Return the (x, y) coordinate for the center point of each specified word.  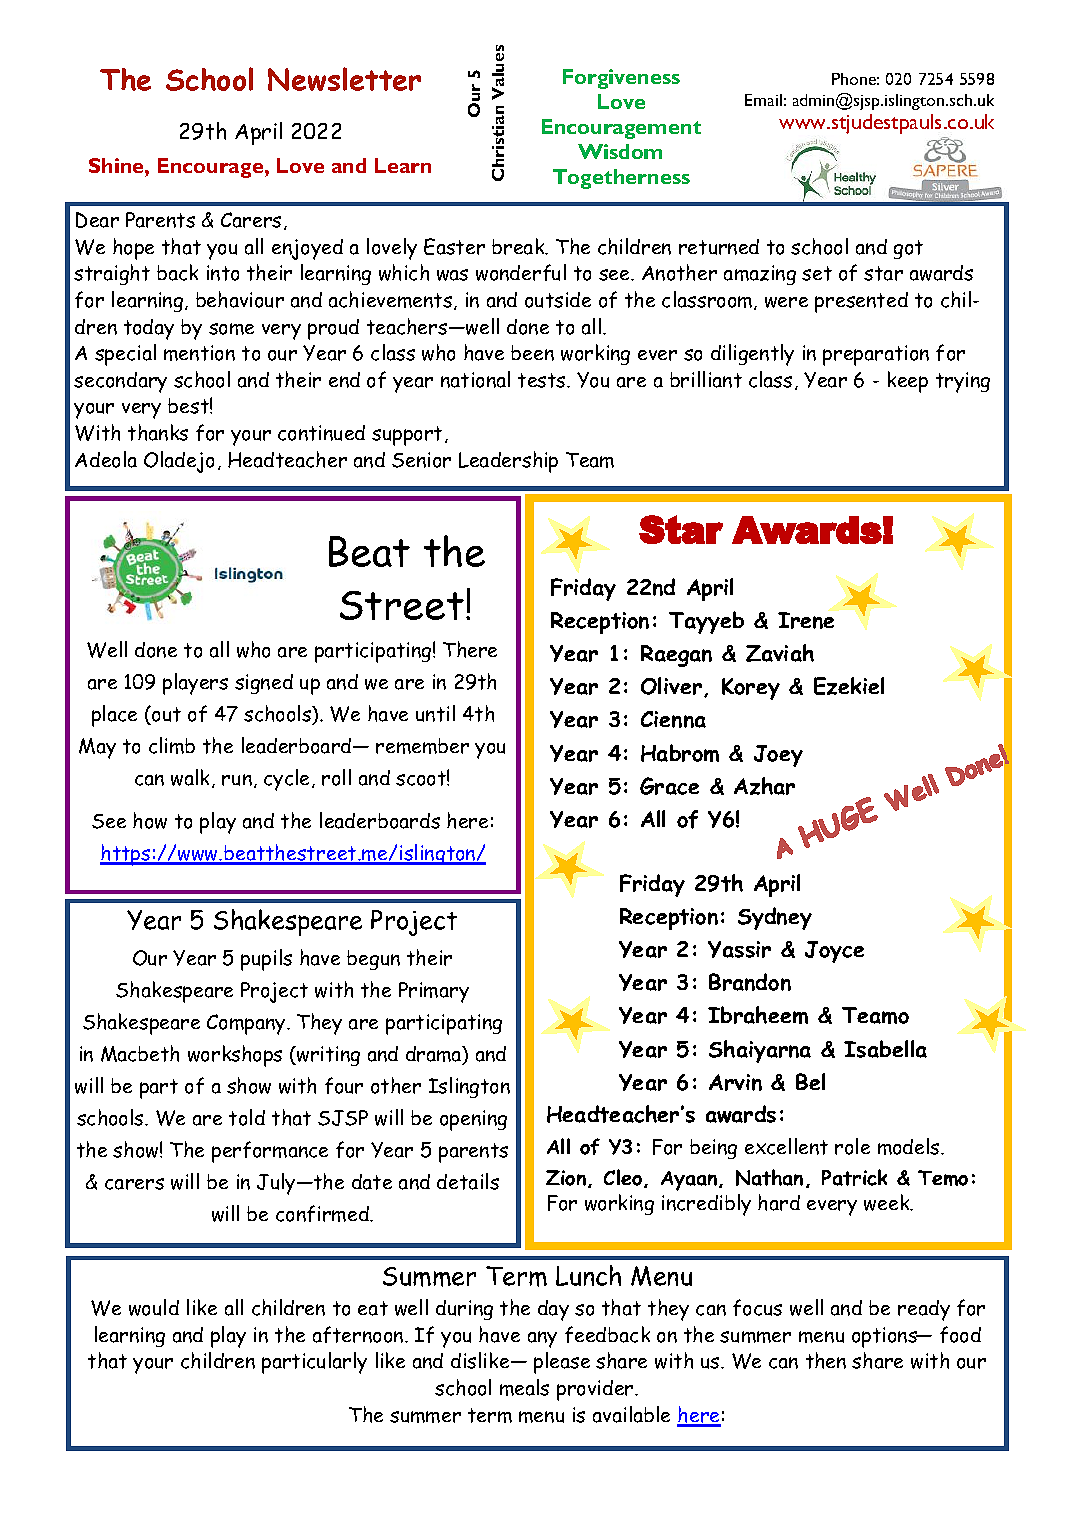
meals (524, 1387)
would (154, 1307)
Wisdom (620, 151)
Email (763, 100)
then (826, 1360)
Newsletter (344, 79)
